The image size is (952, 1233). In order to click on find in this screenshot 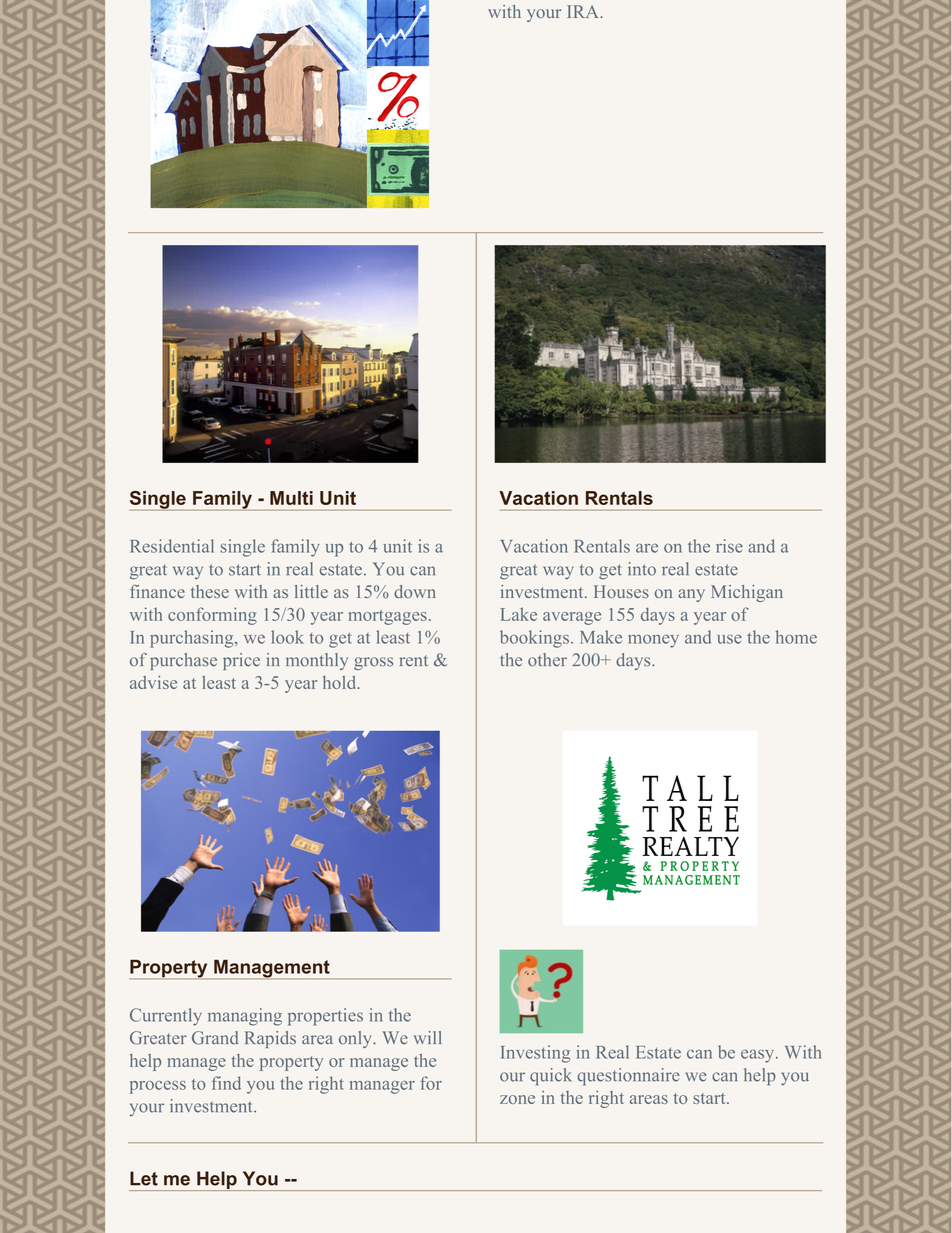, I will do `click(226, 1083)`.
